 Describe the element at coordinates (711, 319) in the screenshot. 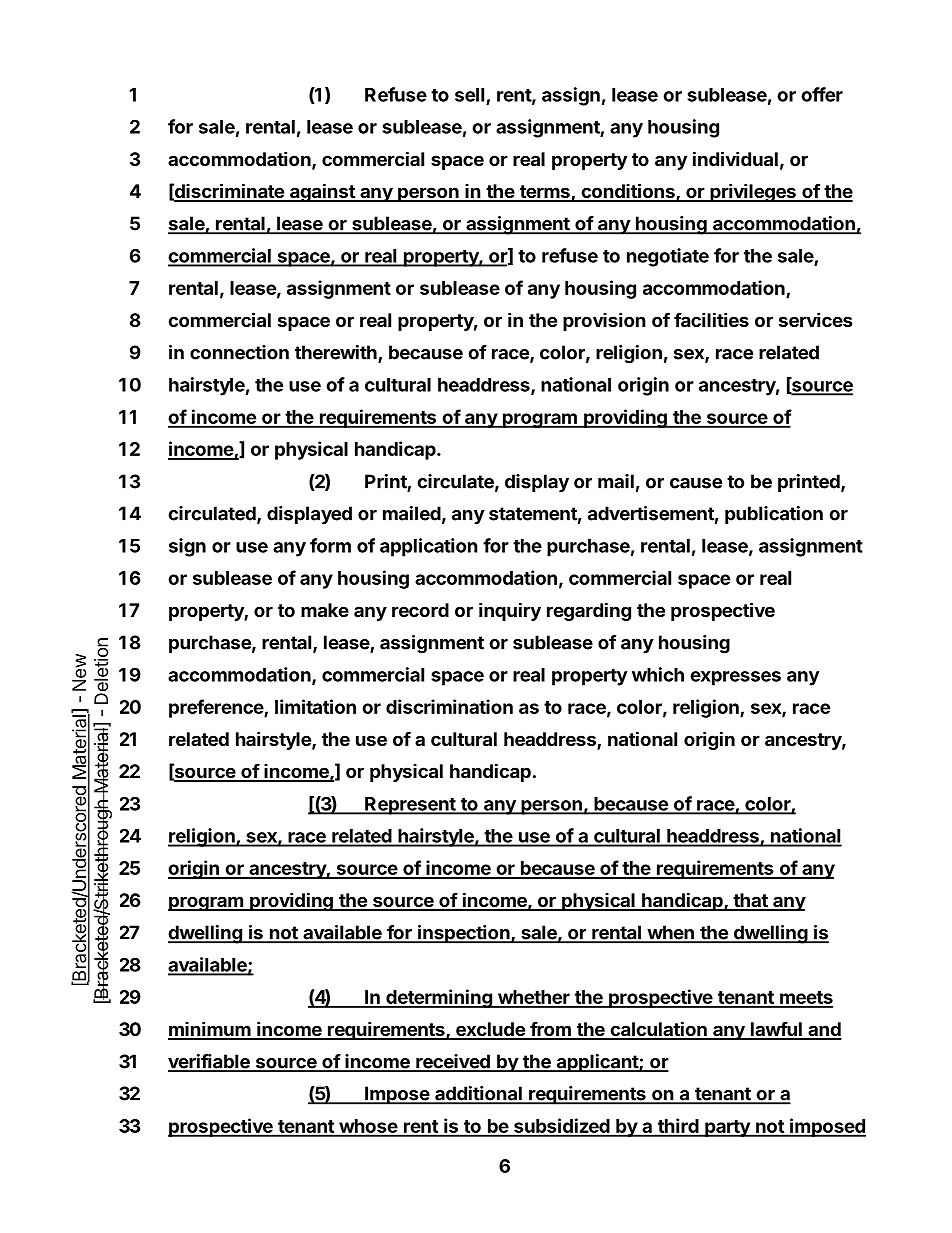

I see `facilities` at that location.
